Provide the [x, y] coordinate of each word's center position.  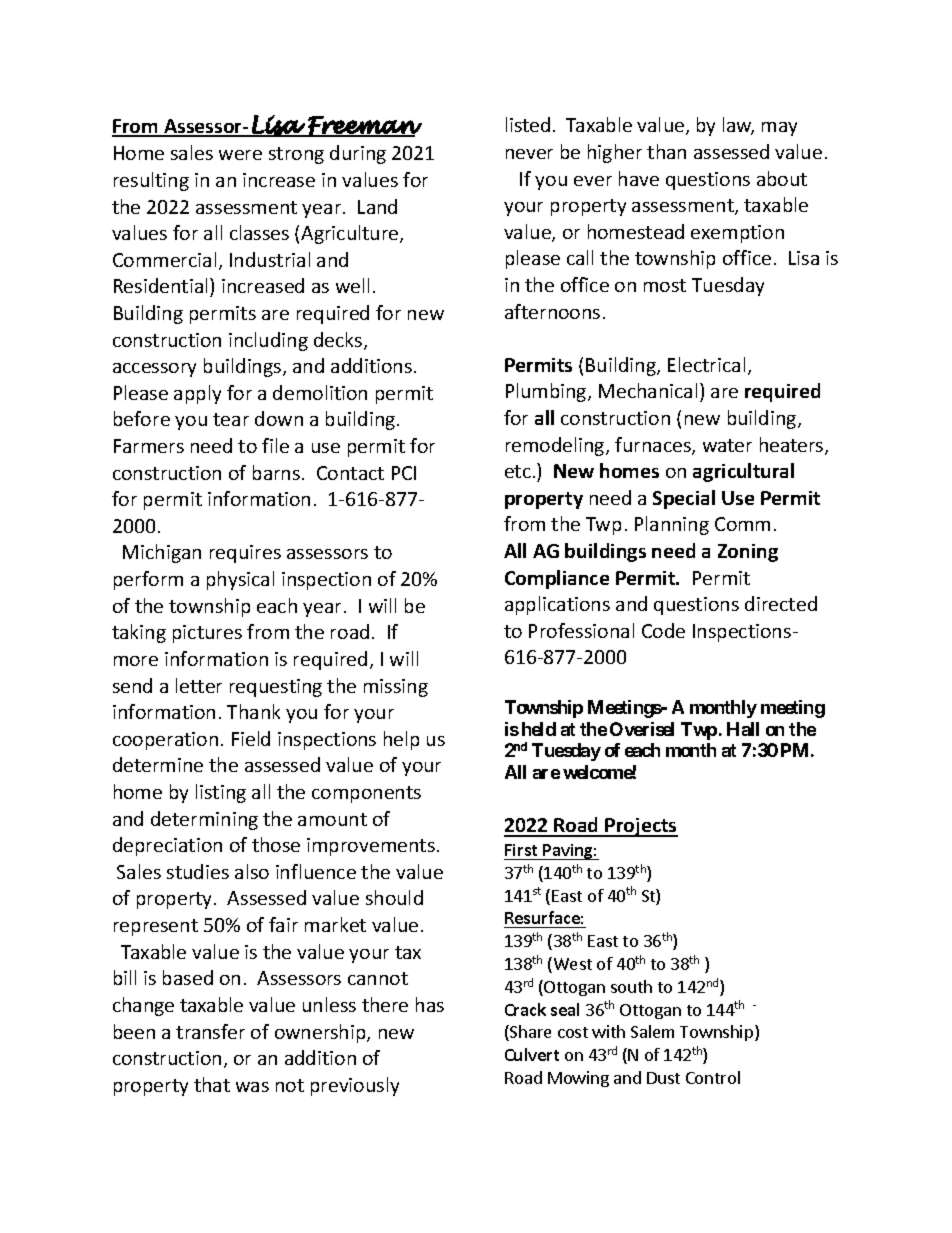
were [240, 155]
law [738, 126]
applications [557, 605]
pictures [207, 634]
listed [528, 124]
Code [663, 630]
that [212, 1084]
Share [529, 1033]
